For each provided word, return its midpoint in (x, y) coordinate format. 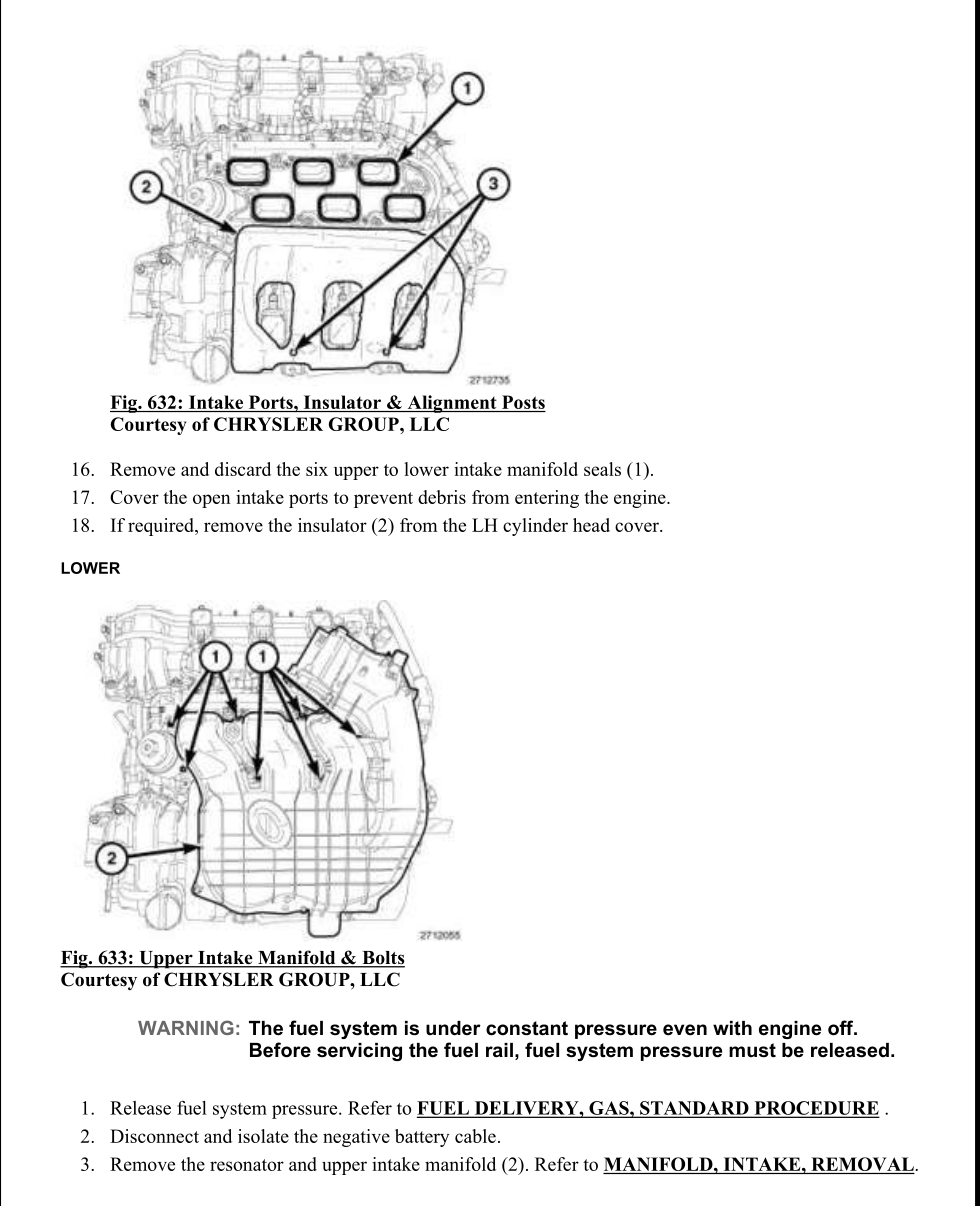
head (591, 525)
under (453, 1028)
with (732, 1028)
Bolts (382, 959)
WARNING (186, 1027)
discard (243, 469)
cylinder (535, 527)
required (162, 527)
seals (602, 469)
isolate (263, 1136)
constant (527, 1028)
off (842, 1028)
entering (547, 499)
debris (442, 497)
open (212, 501)
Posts (523, 402)
